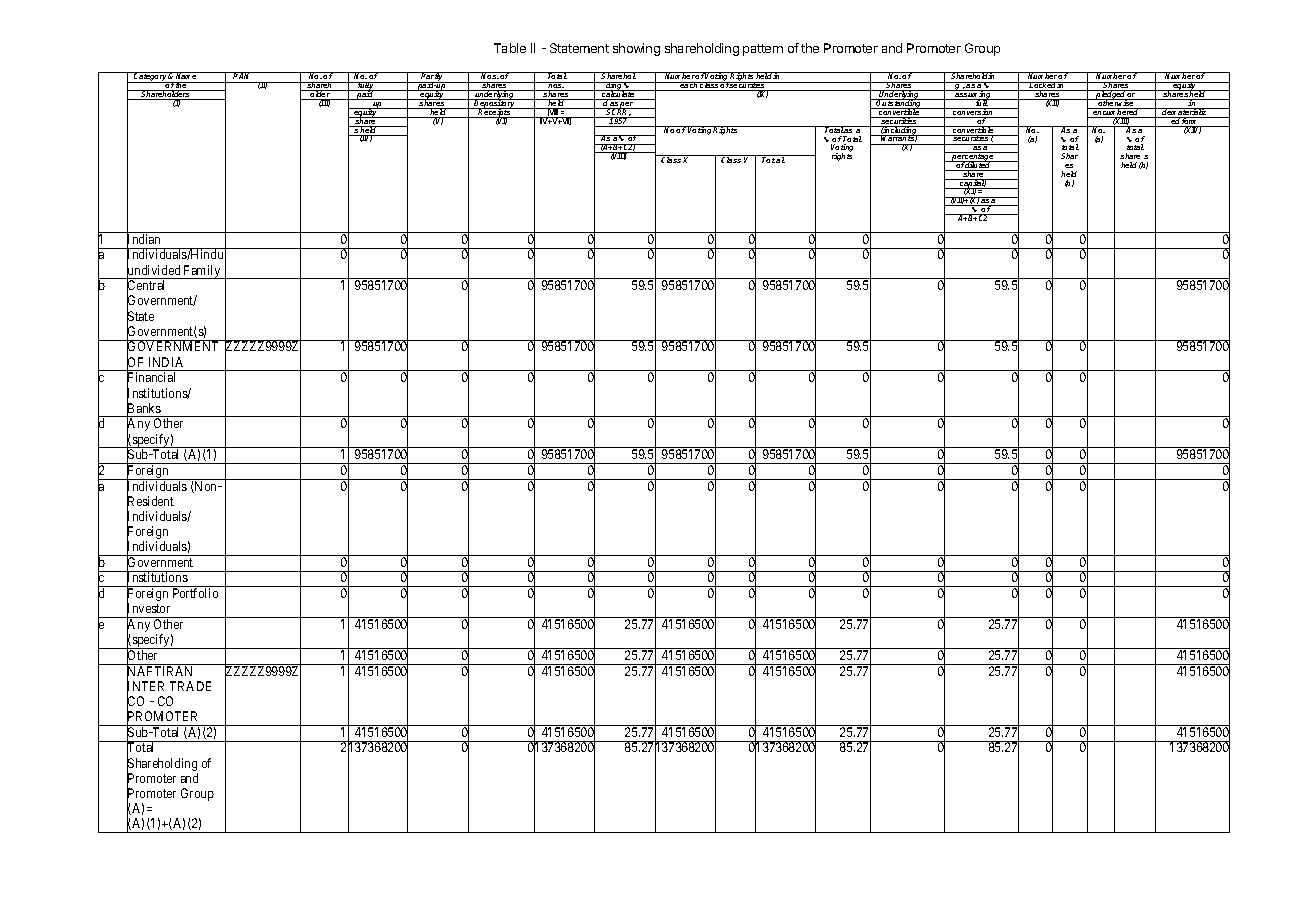 Image resolution: width=1308 pixels, height=924 pixels. What do you see at coordinates (195, 593) in the screenshot?
I see `Portfolio` at bounding box center [195, 593].
